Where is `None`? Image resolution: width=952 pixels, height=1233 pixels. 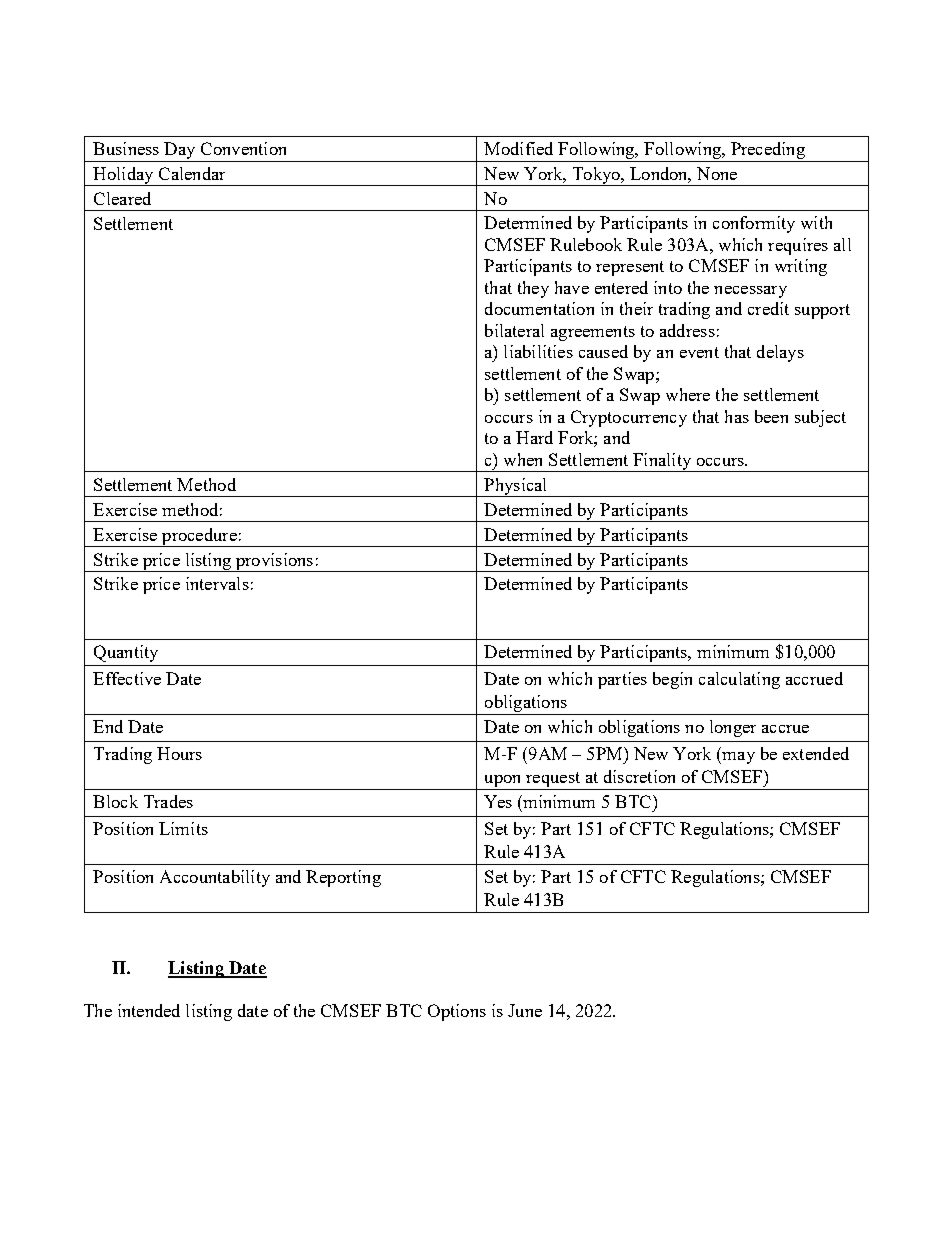 None is located at coordinates (717, 173).
